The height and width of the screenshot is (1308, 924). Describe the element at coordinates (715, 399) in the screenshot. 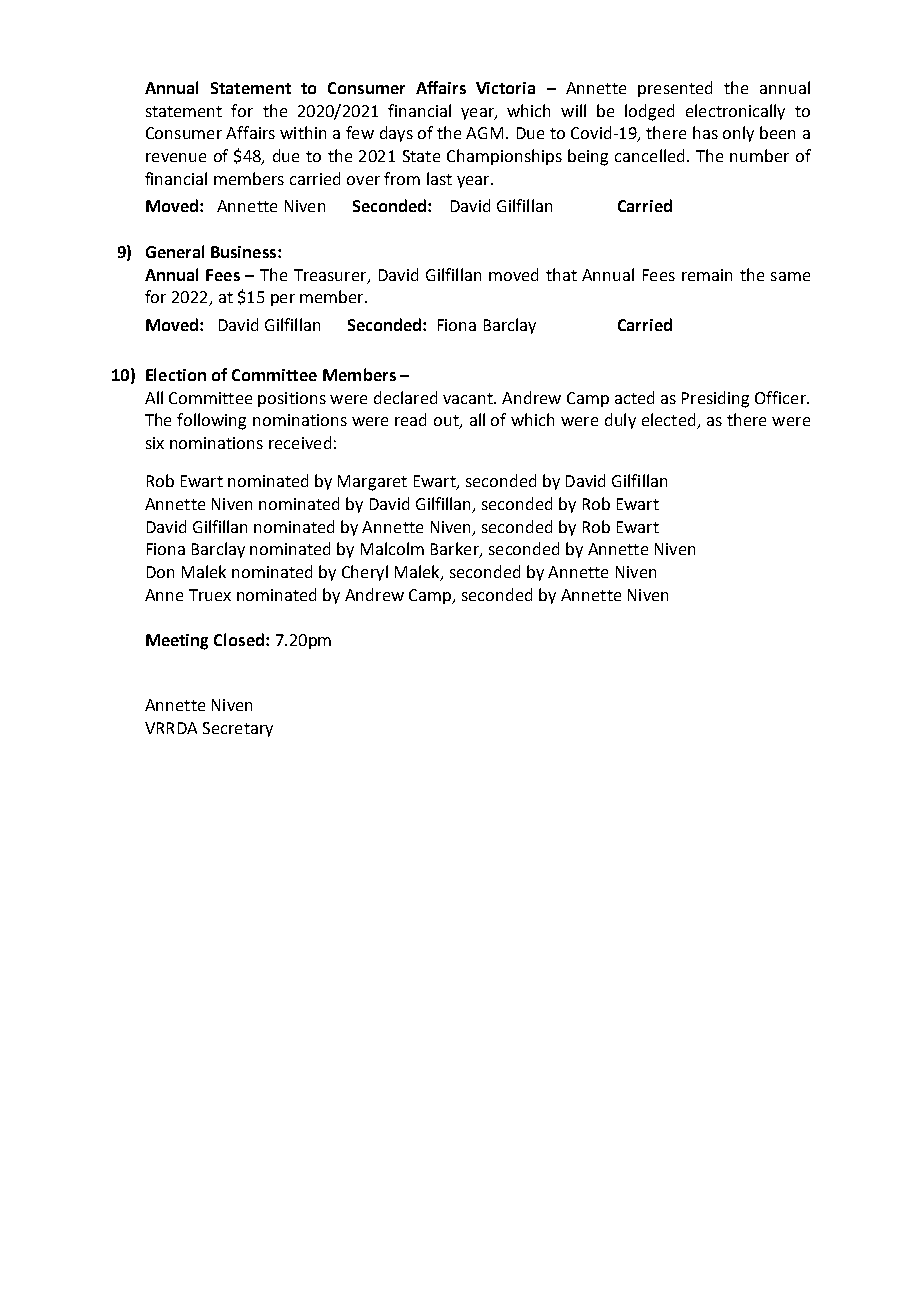

I see `Presiding` at that location.
